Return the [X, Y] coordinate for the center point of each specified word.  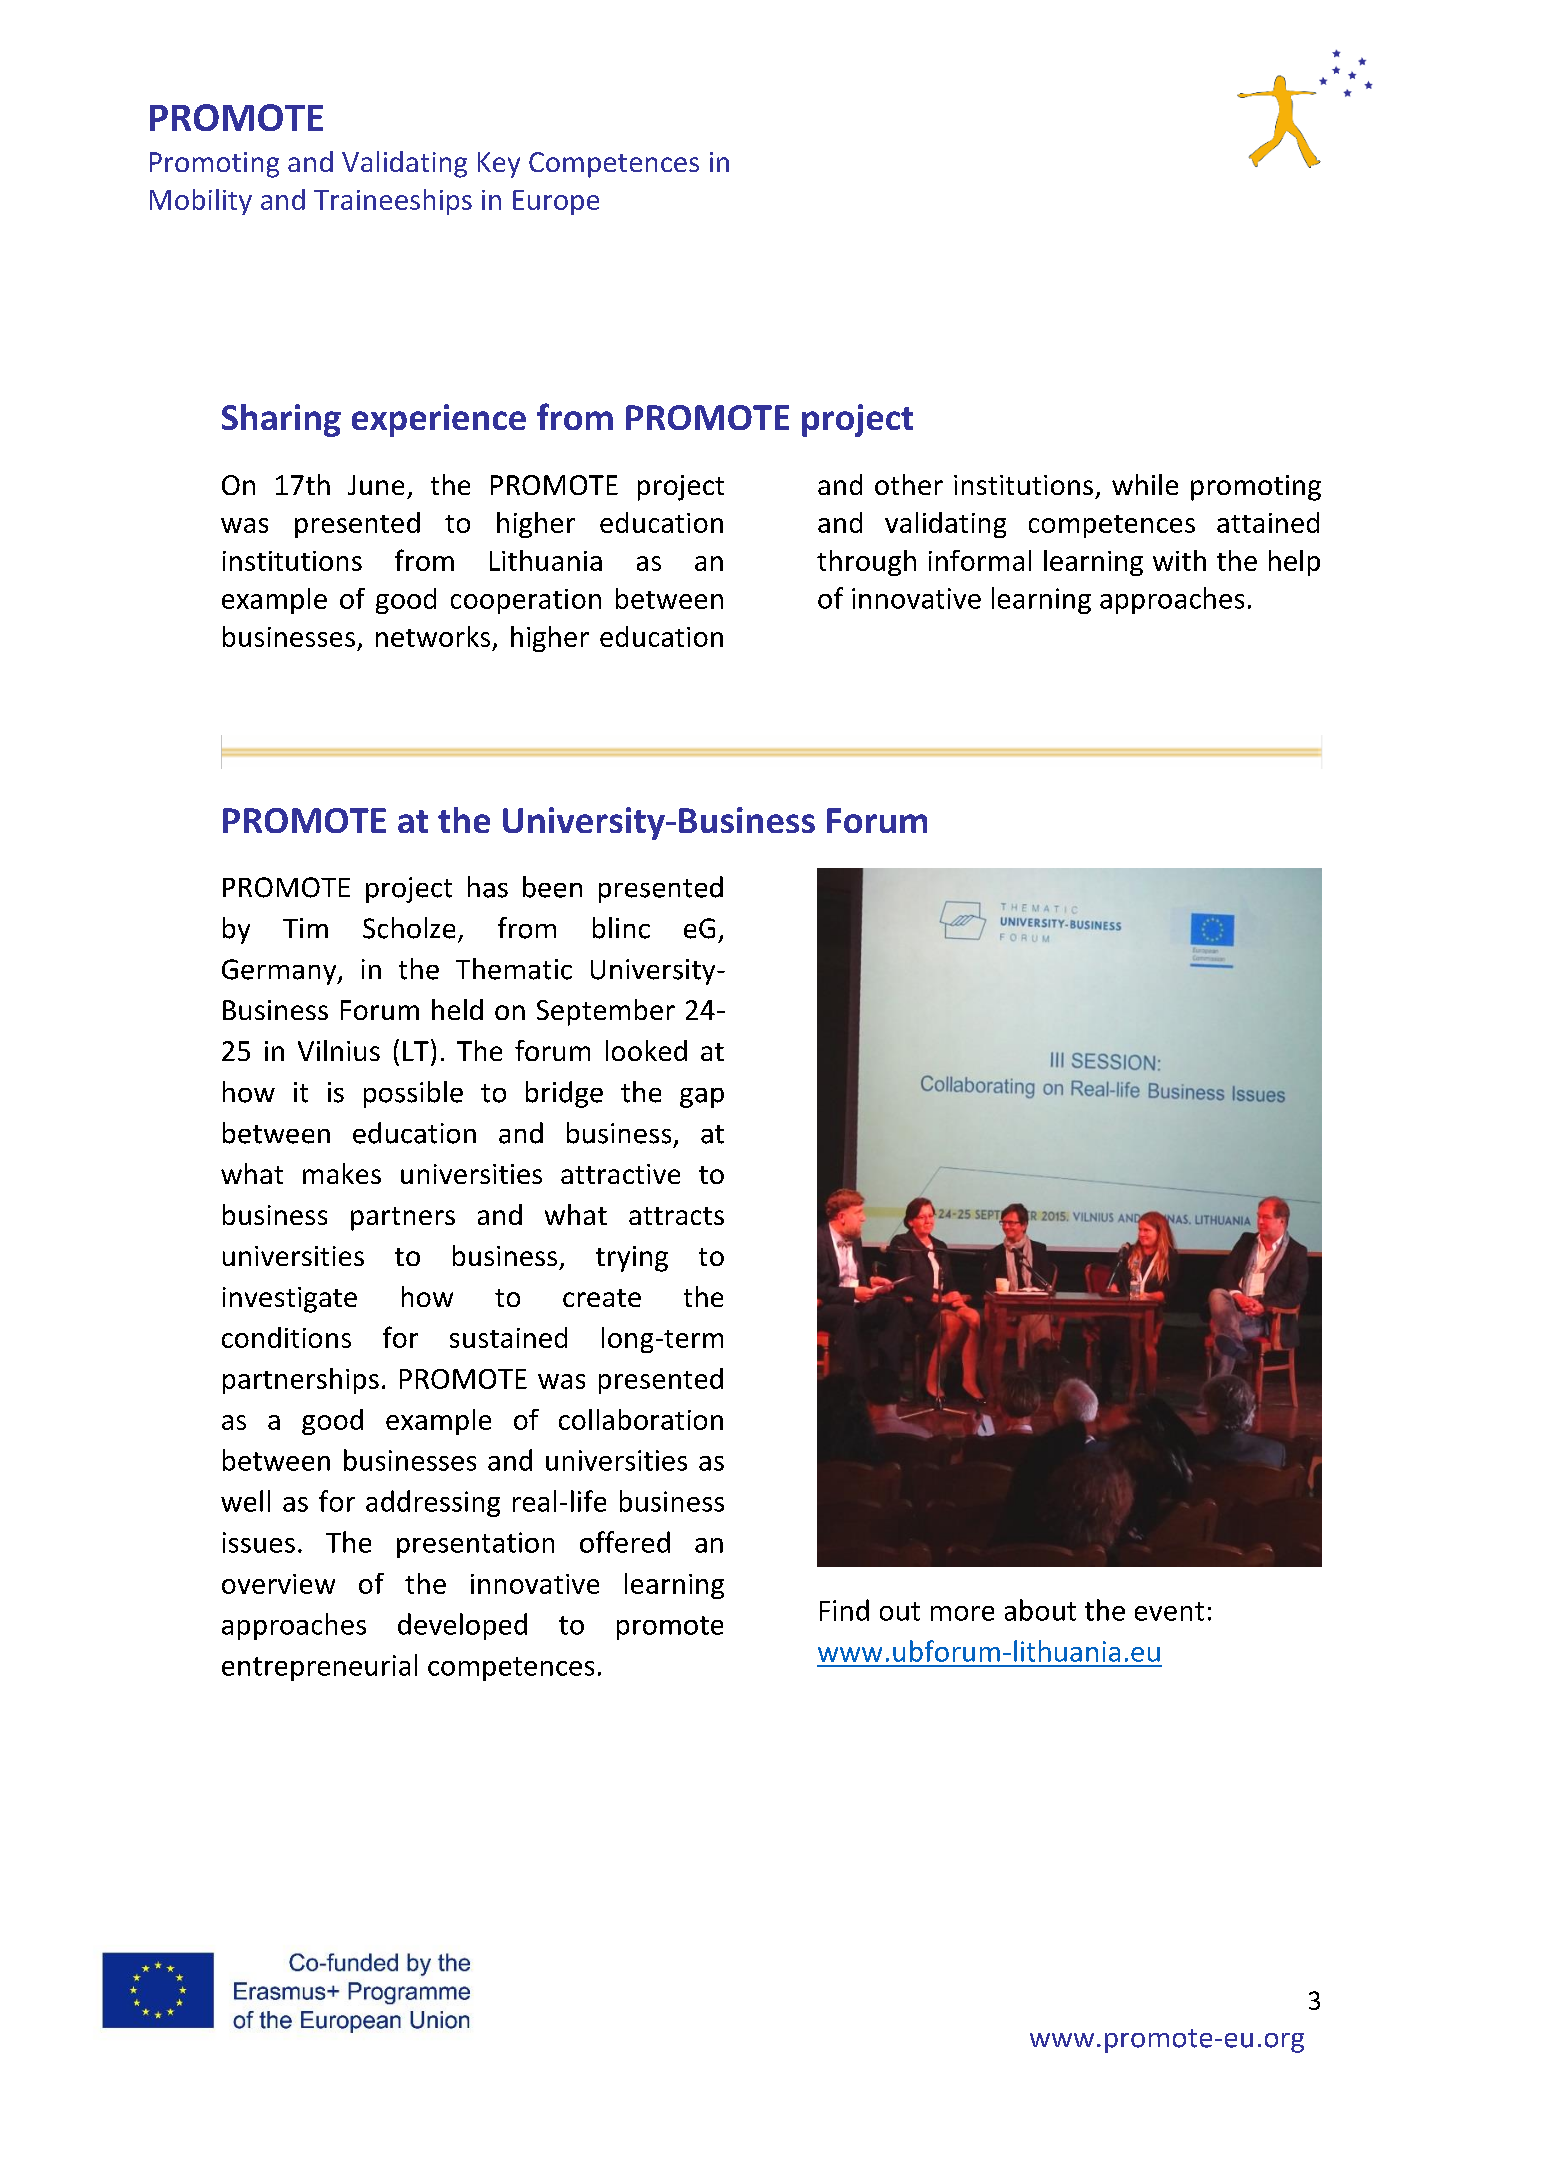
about [1040, 1610]
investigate [290, 1300]
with [1179, 560]
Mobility [201, 202]
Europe [556, 202]
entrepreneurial [319, 1667]
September [606, 1012]
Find [844, 1610]
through [866, 563]
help [1294, 563]
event [1169, 1611]
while [1145, 484]
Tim [305, 928]
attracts [676, 1216]
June [376, 485]
